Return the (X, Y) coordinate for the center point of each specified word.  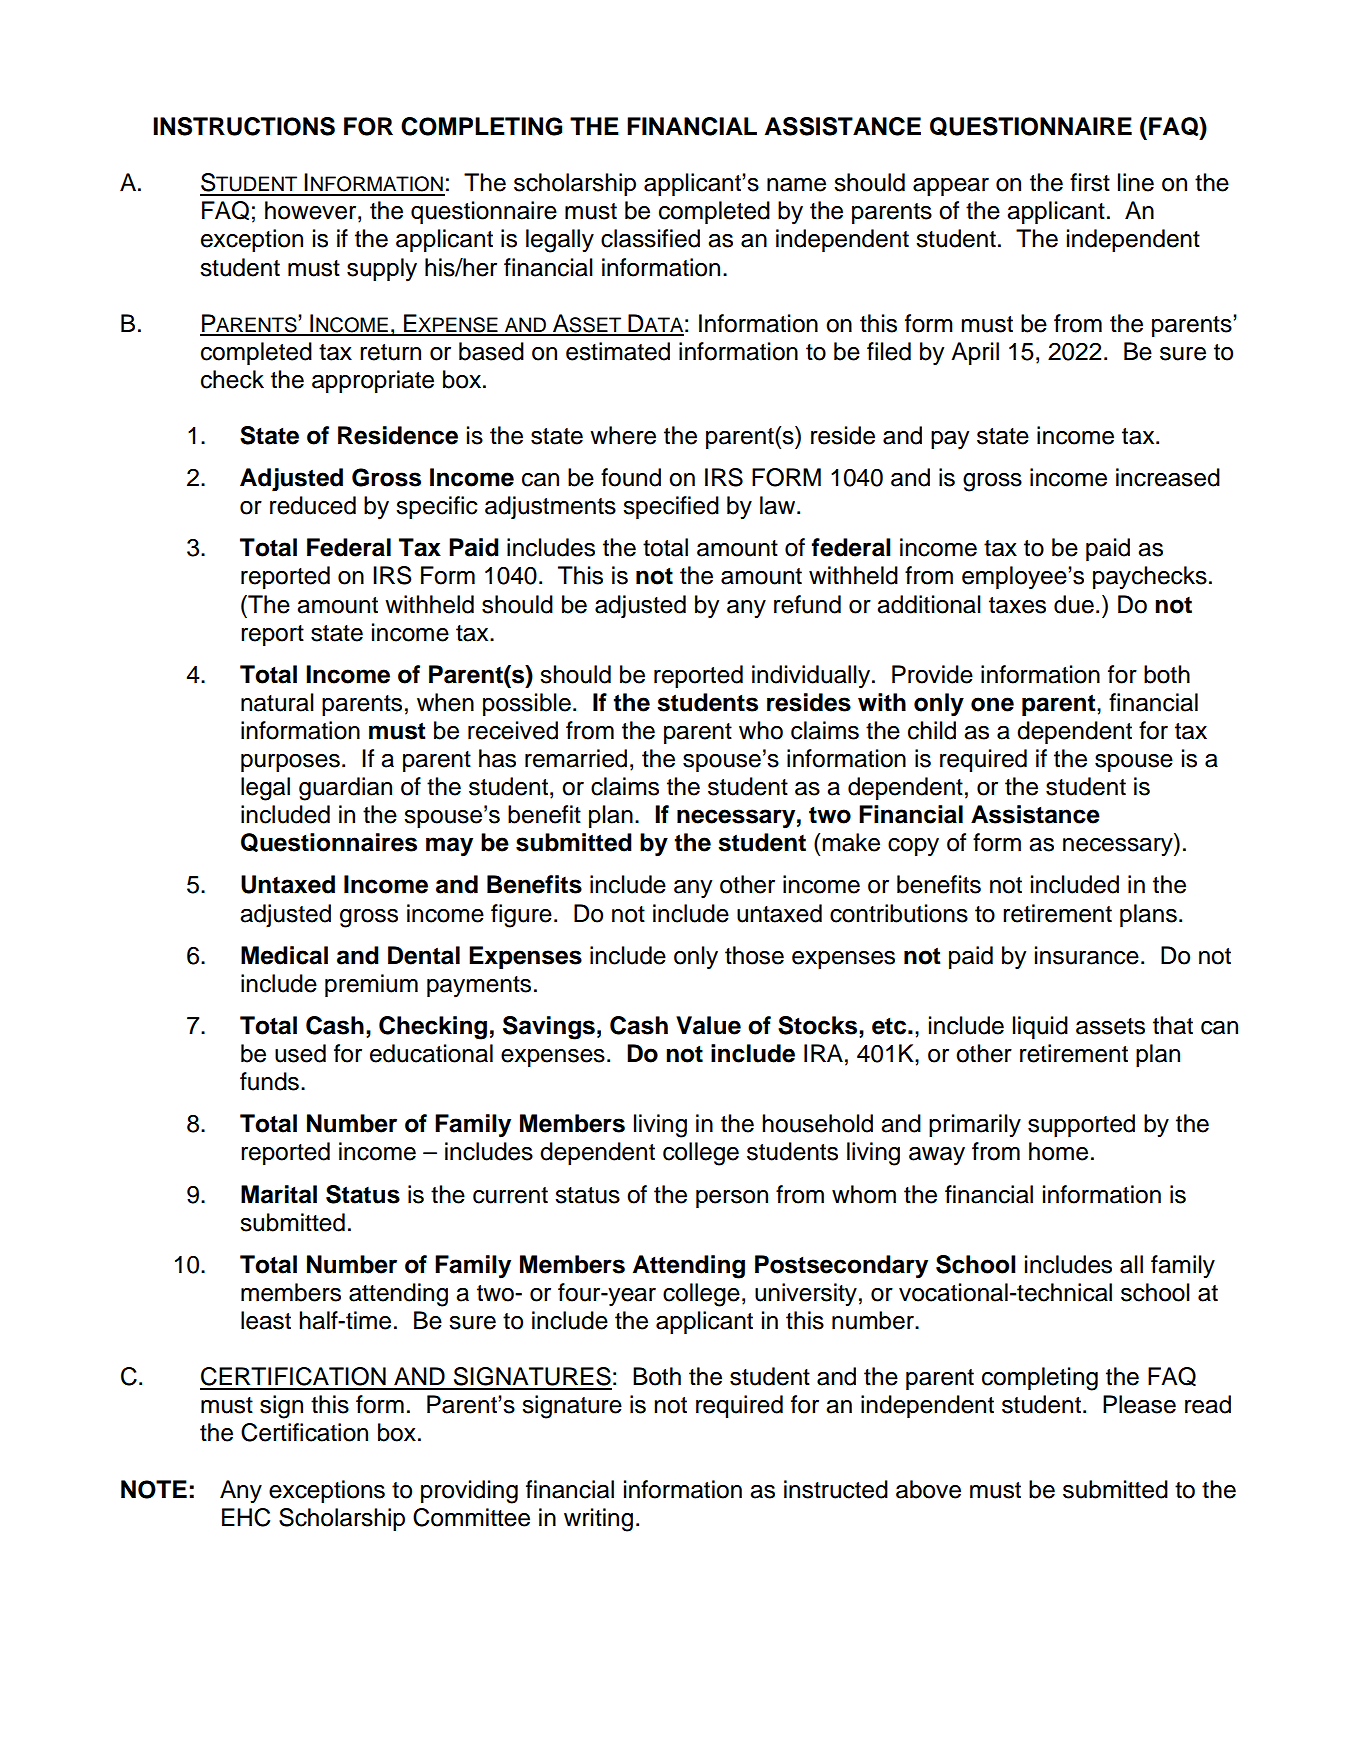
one (992, 704)
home (1058, 1151)
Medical (284, 955)
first (1090, 182)
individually (811, 677)
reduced (313, 505)
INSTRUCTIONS (244, 126)
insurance (1087, 955)
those (754, 955)
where (623, 435)
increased (1168, 477)
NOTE (154, 1489)
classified (650, 238)
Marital (279, 1194)
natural (277, 702)
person (732, 1199)
